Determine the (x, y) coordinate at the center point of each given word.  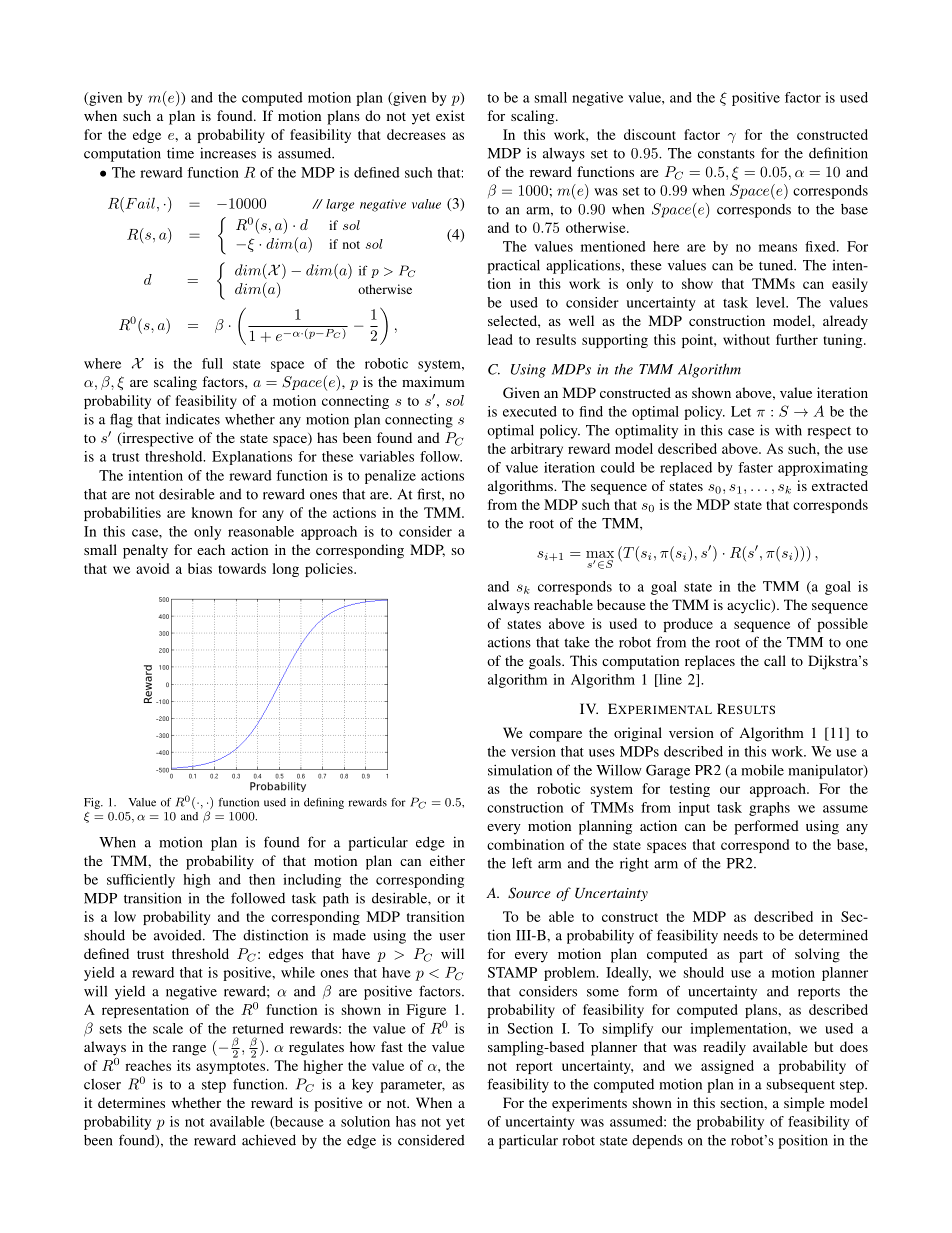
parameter (412, 1087)
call (775, 660)
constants (726, 154)
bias (200, 568)
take (577, 642)
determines (131, 1102)
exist (450, 115)
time (180, 153)
